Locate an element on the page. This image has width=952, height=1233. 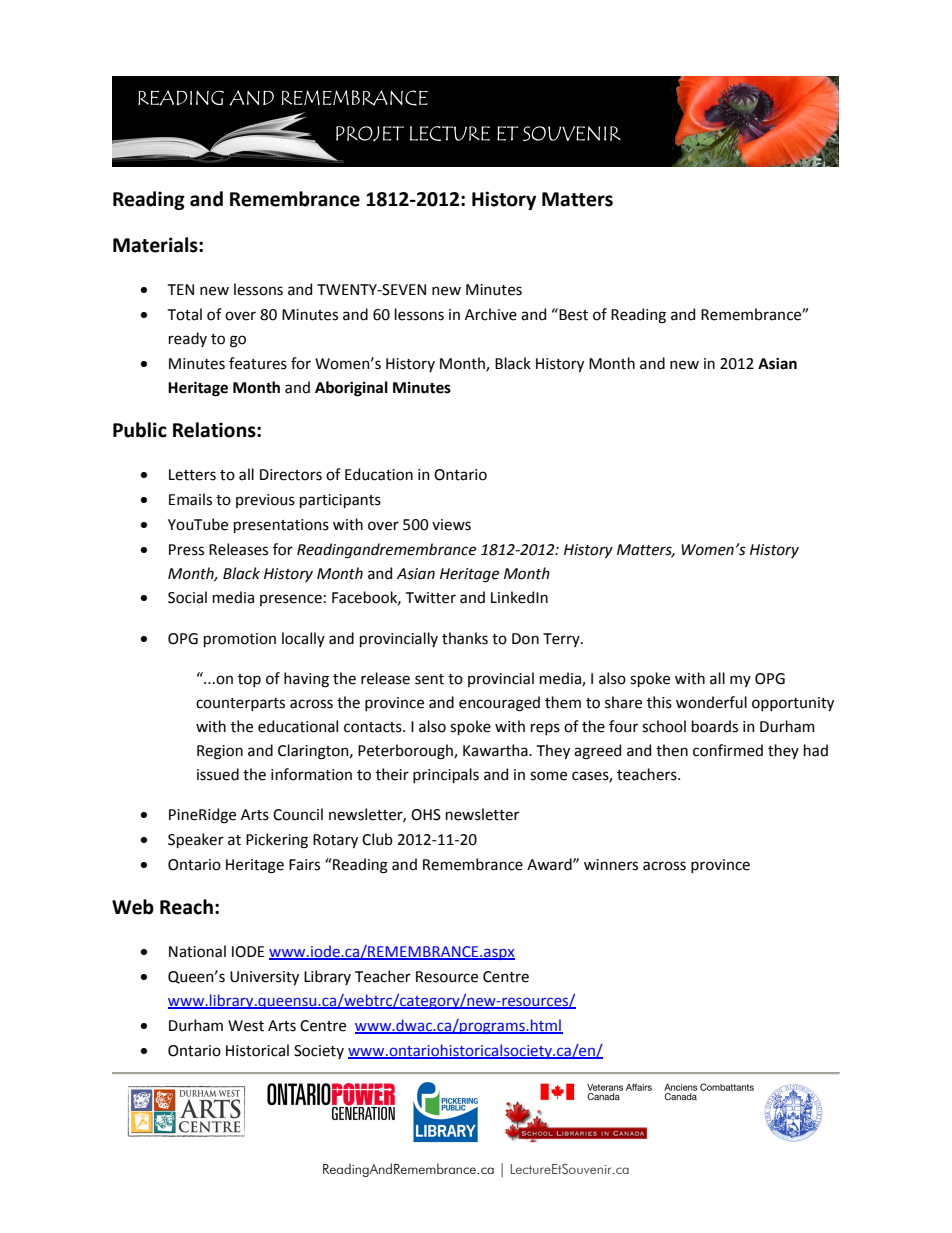
promotion is located at coordinates (240, 640).
